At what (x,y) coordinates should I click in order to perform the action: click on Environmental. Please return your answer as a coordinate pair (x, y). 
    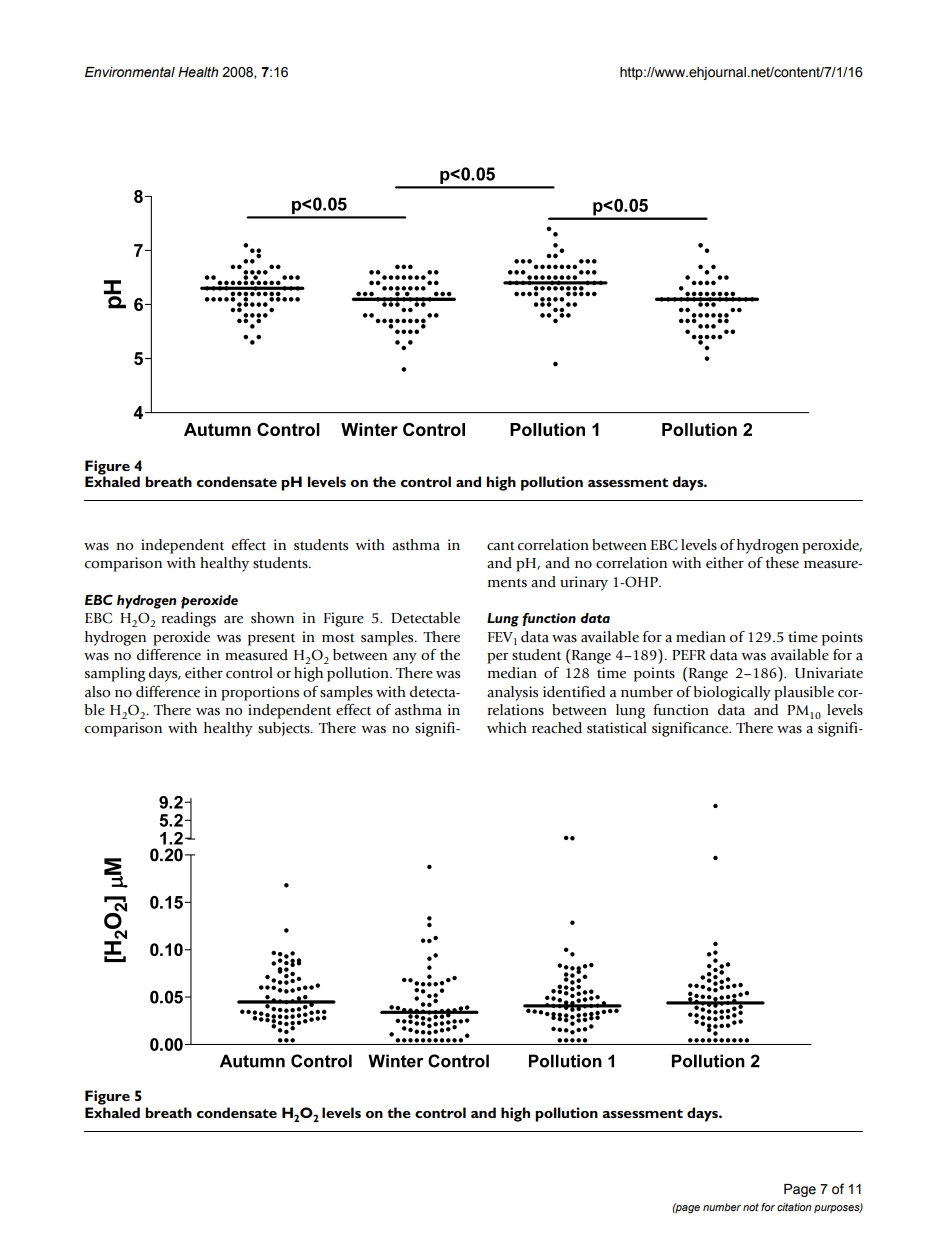
    Looking at the image, I should click on (130, 72).
